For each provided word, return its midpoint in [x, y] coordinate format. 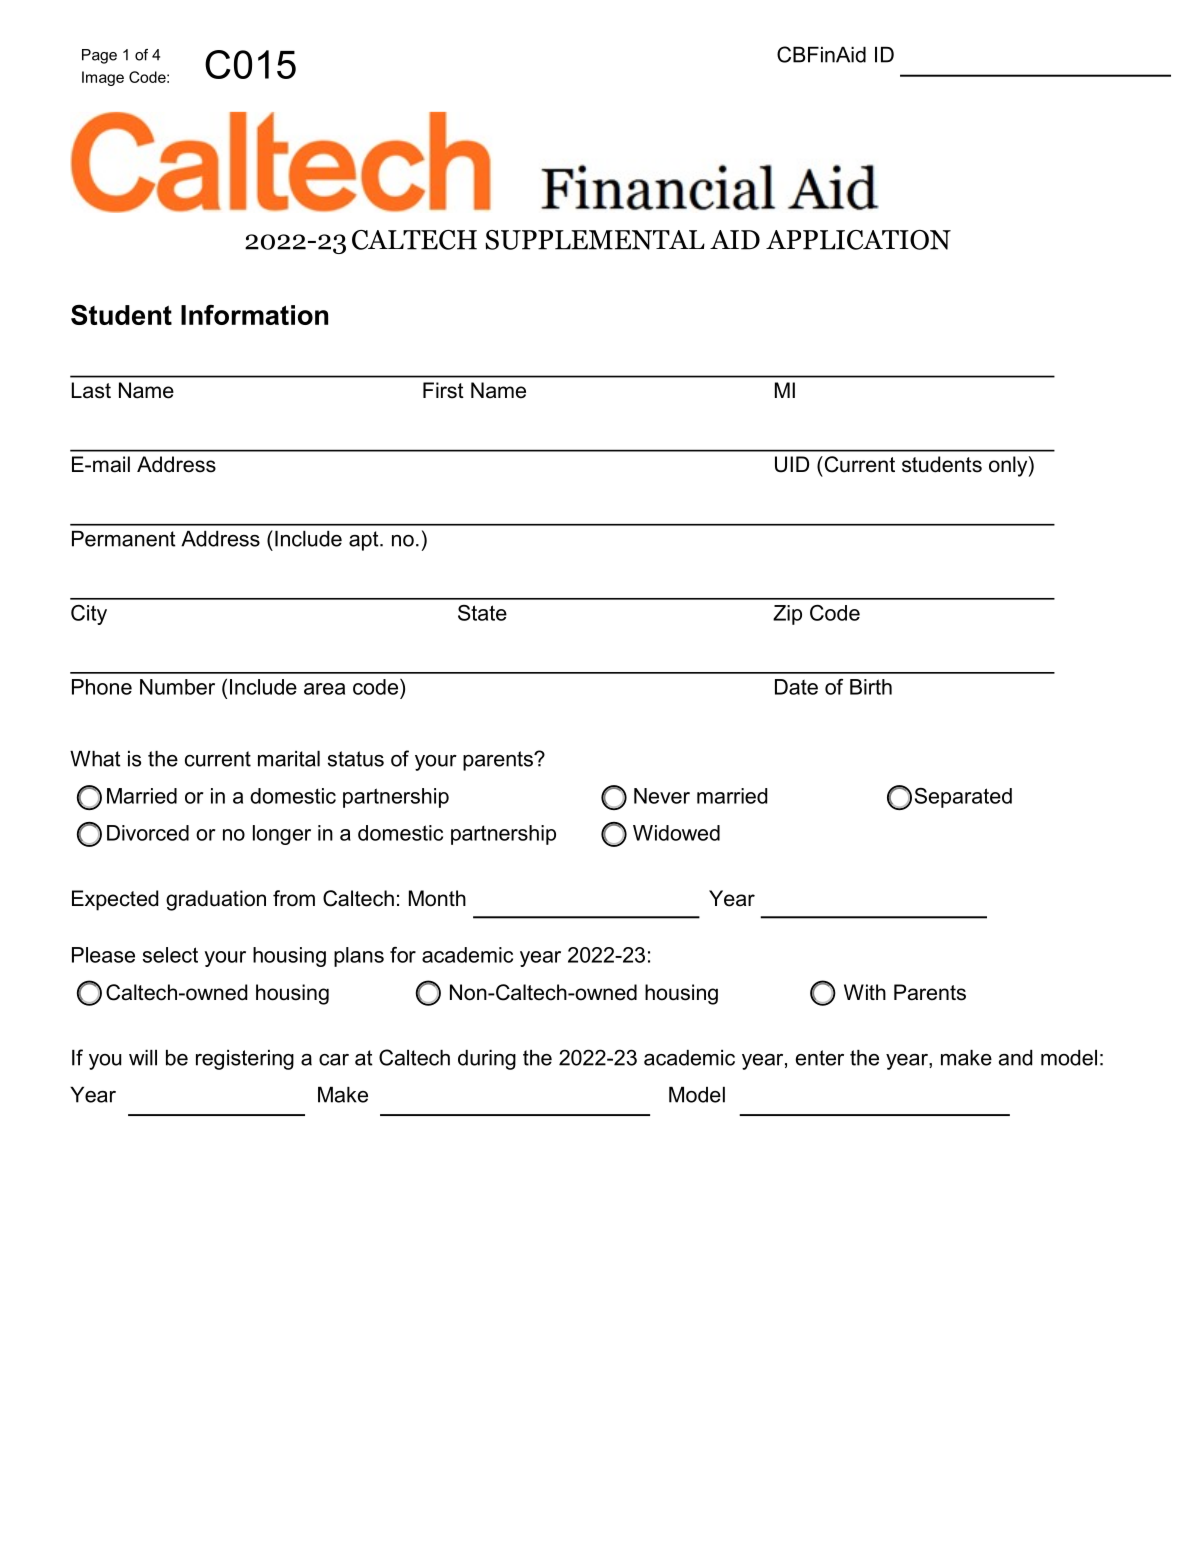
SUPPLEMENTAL [595, 240]
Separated [963, 798]
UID [792, 464]
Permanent [124, 539]
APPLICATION [858, 240]
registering [245, 1060]
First [443, 390]
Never [662, 796]
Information [254, 315]
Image [103, 78]
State [482, 613]
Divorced [148, 833]
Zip [787, 615]
